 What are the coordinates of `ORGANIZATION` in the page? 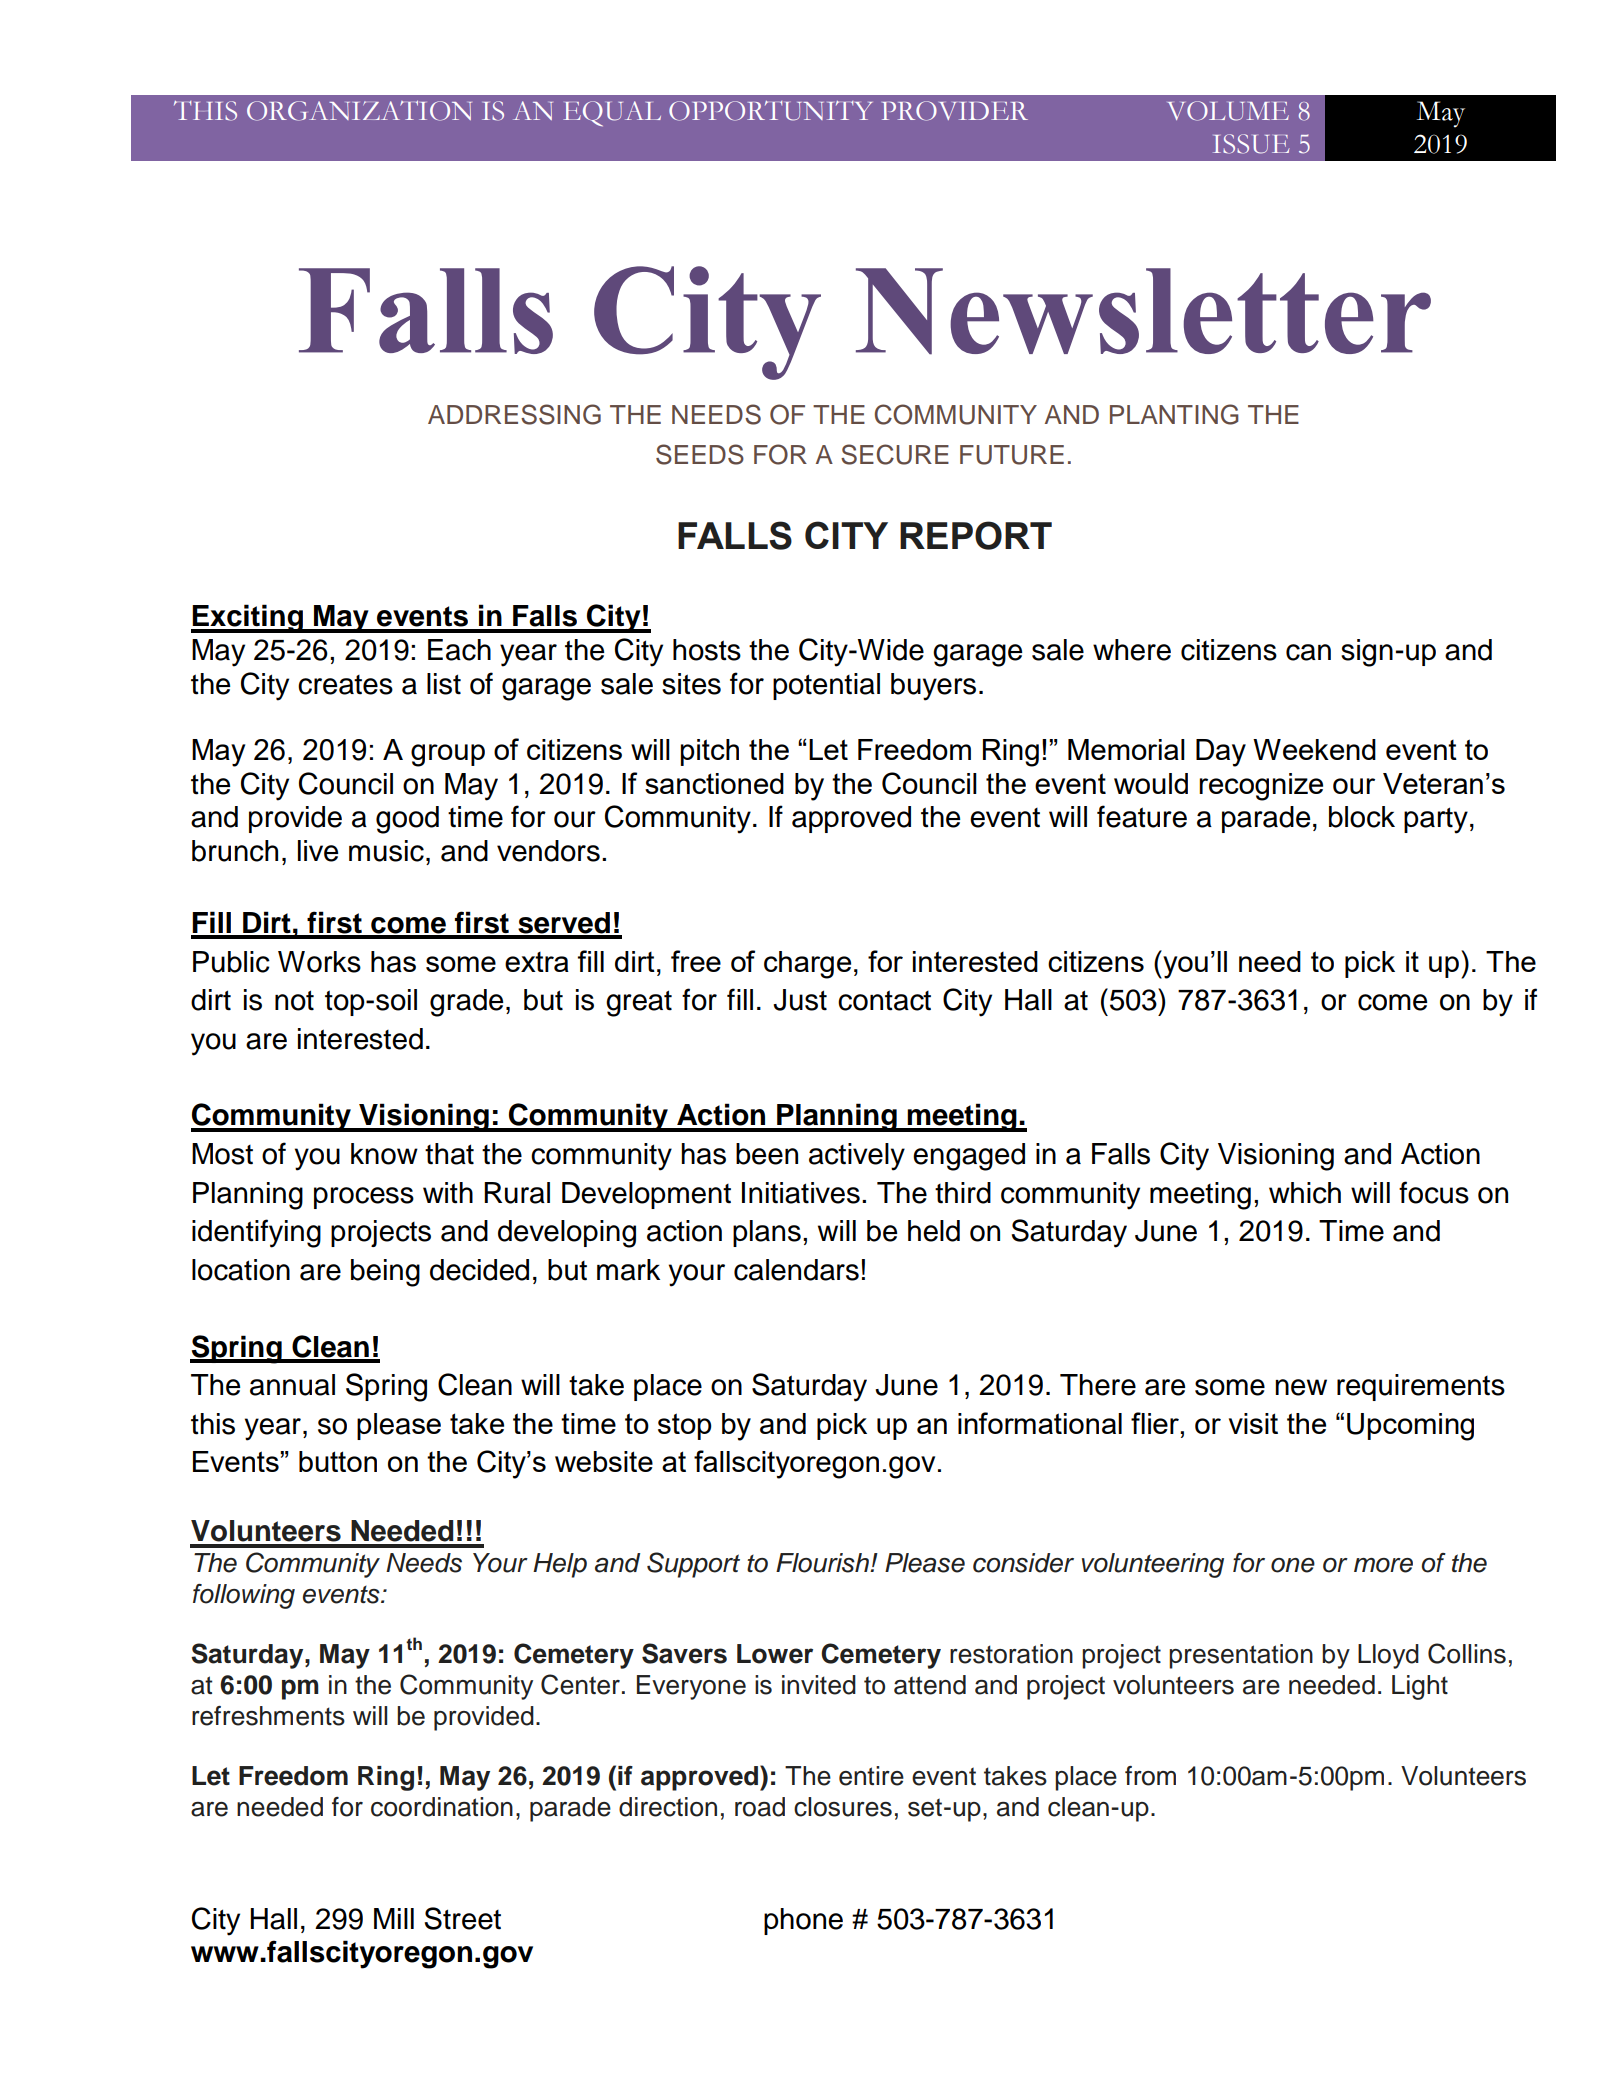 It's located at (359, 111).
